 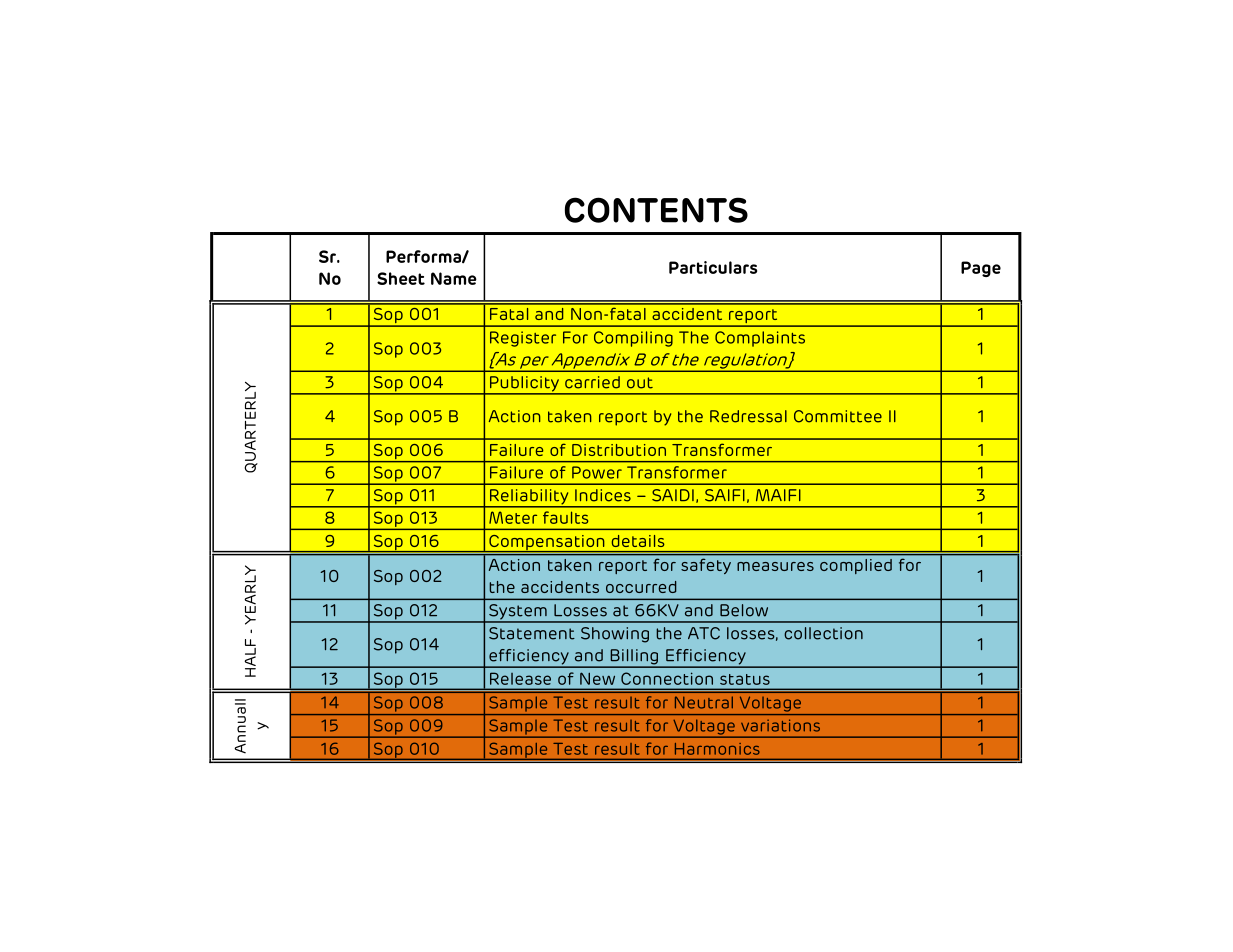 What do you see at coordinates (780, 725) in the screenshot?
I see `variations` at bounding box center [780, 725].
